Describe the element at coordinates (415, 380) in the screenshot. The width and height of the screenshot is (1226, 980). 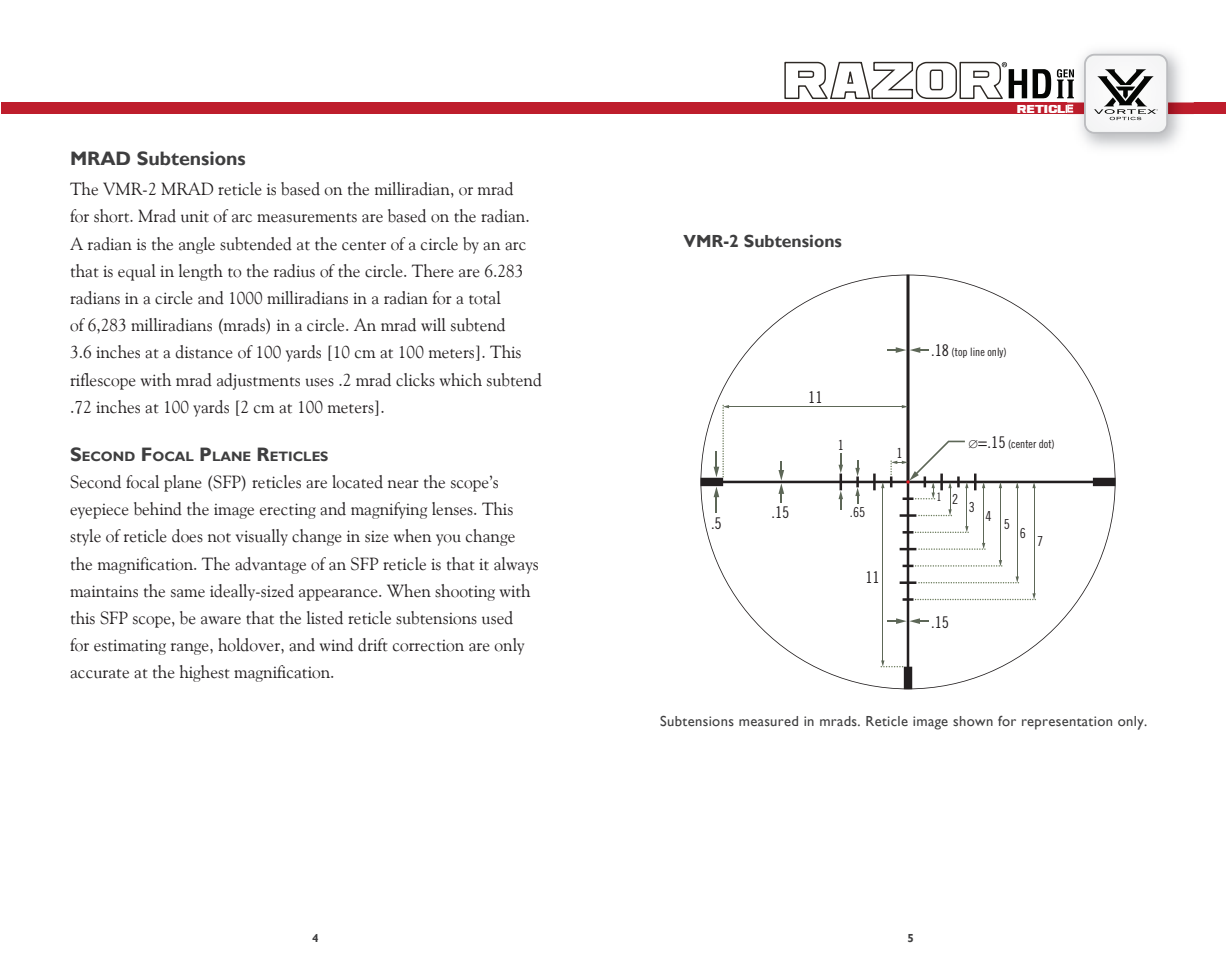
I see `clicks` at that location.
